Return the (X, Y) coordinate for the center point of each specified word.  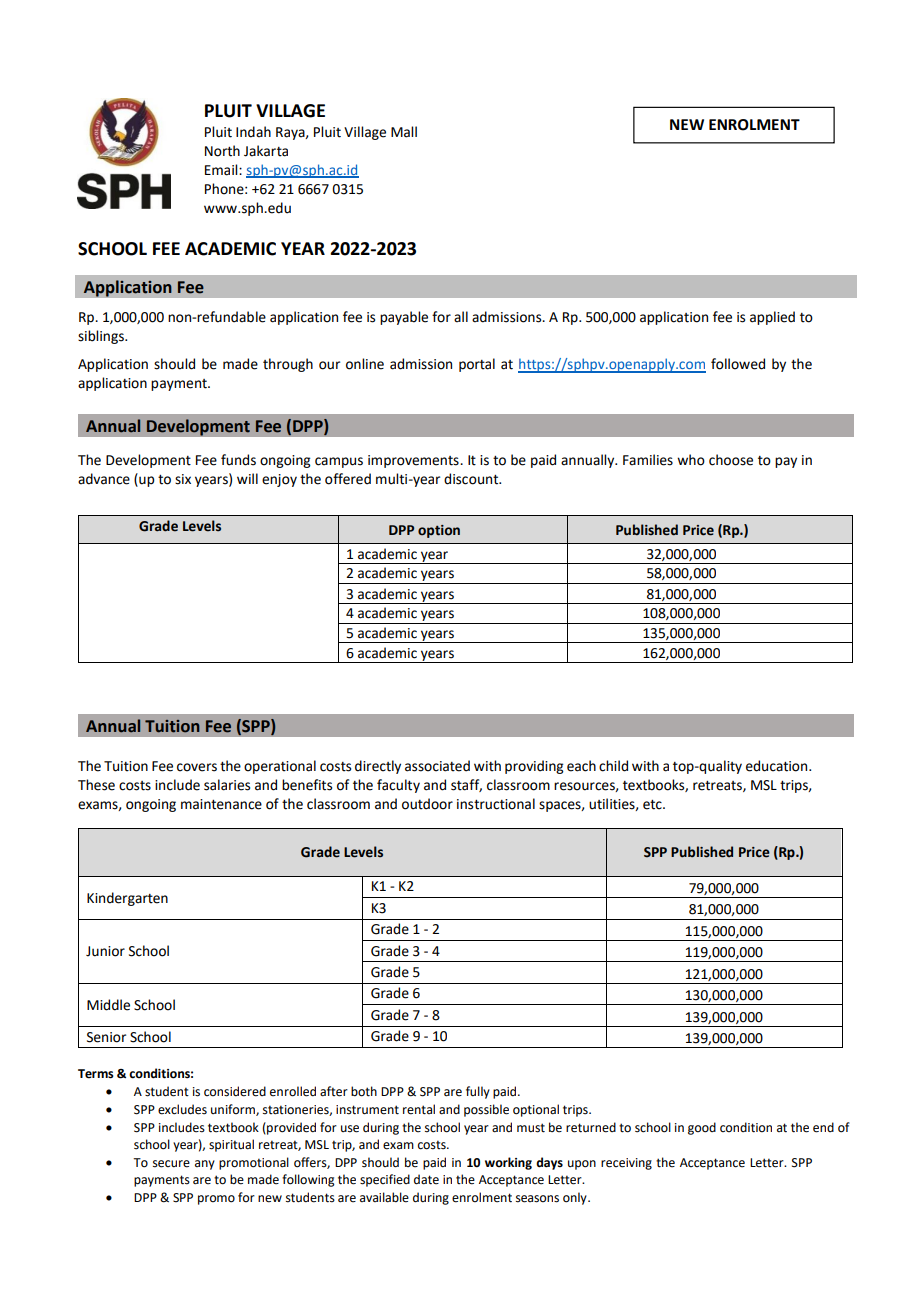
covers (197, 767)
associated (437, 766)
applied (772, 318)
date (426, 1179)
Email (222, 170)
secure (171, 1164)
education (778, 766)
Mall (404, 132)
